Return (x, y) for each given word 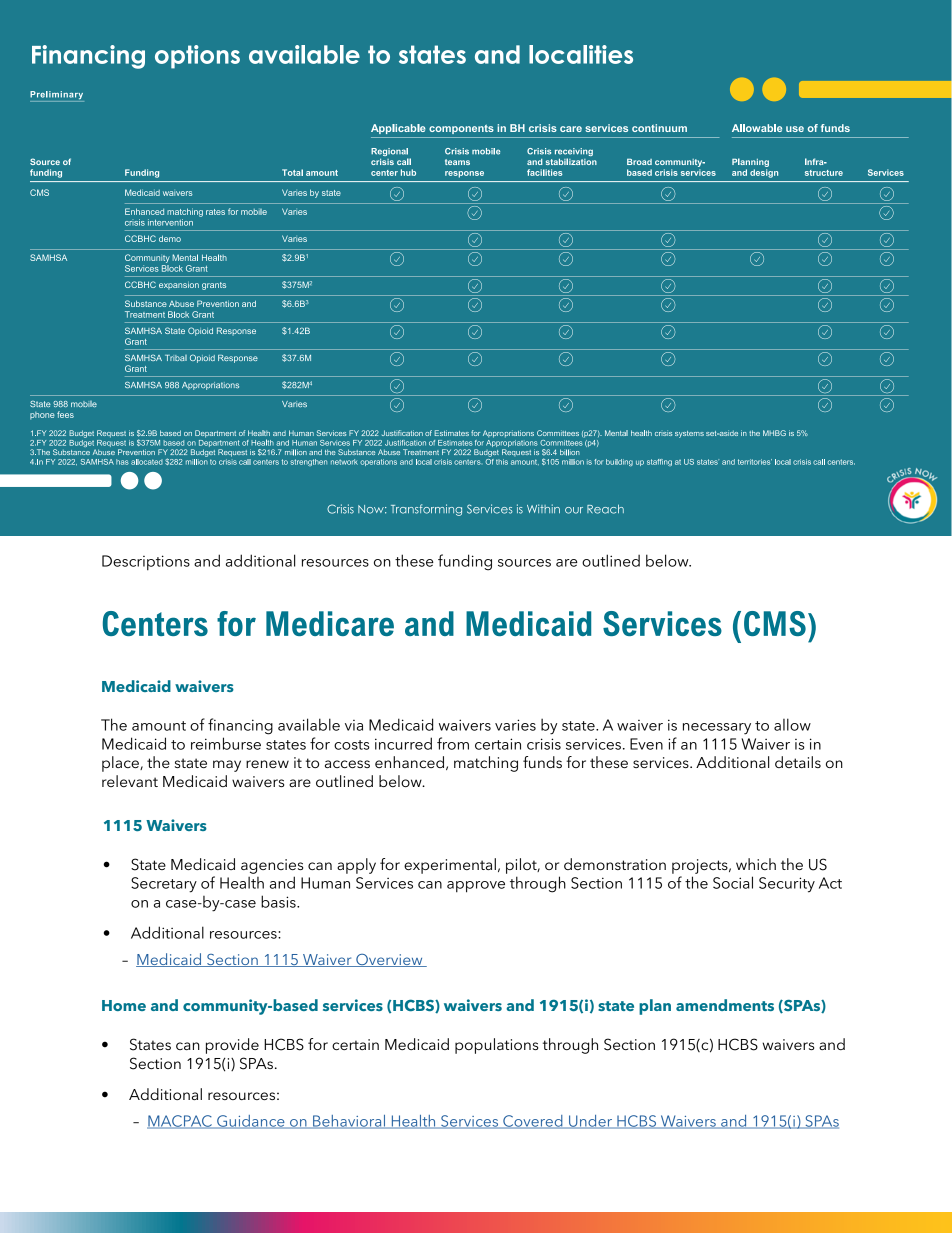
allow (792, 724)
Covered (533, 1122)
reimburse (226, 743)
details (798, 762)
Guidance (251, 1122)
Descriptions (146, 563)
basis (279, 901)
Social (733, 882)
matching (486, 764)
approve (476, 887)
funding (465, 562)
